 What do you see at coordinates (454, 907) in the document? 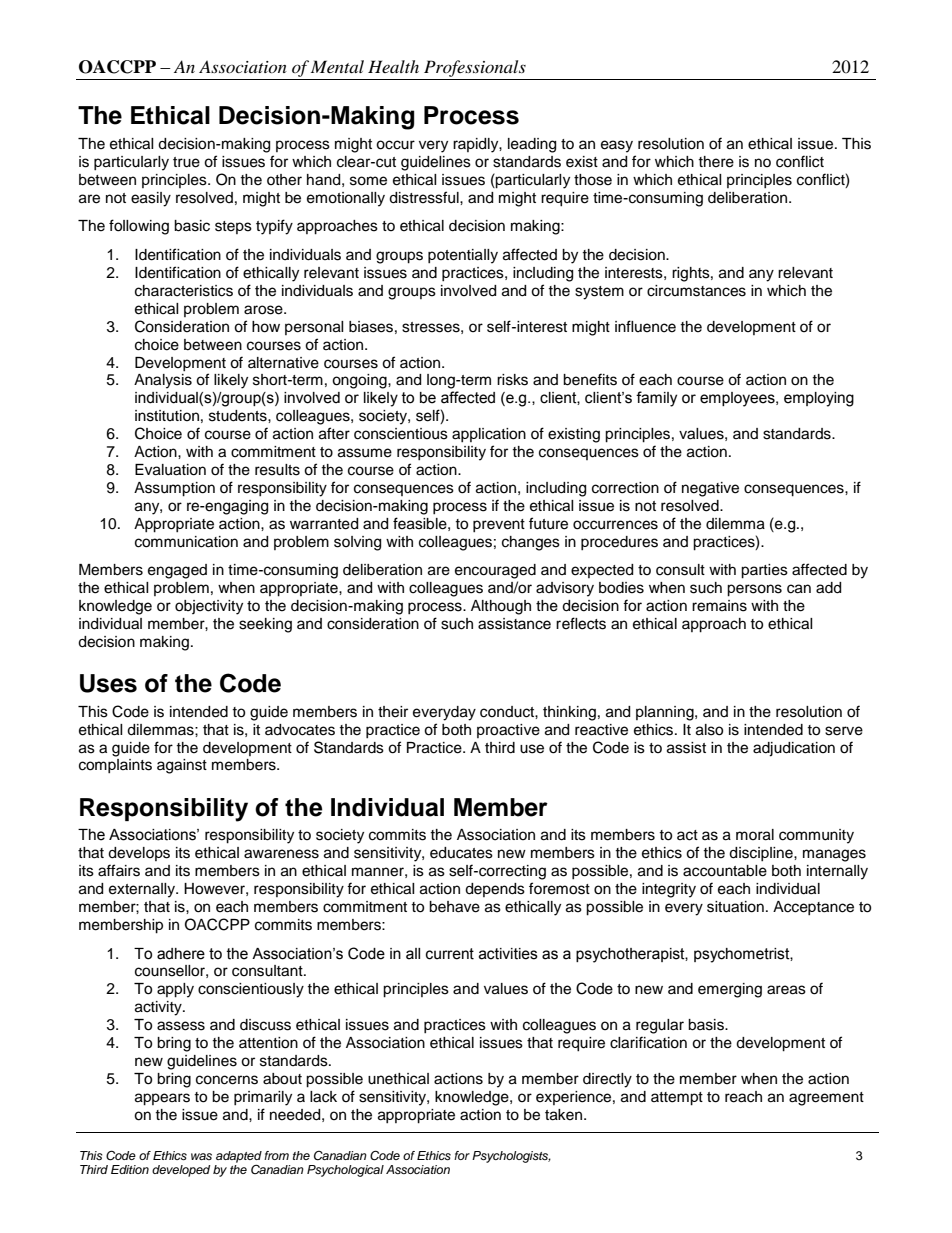
I see `behave` at bounding box center [454, 907].
